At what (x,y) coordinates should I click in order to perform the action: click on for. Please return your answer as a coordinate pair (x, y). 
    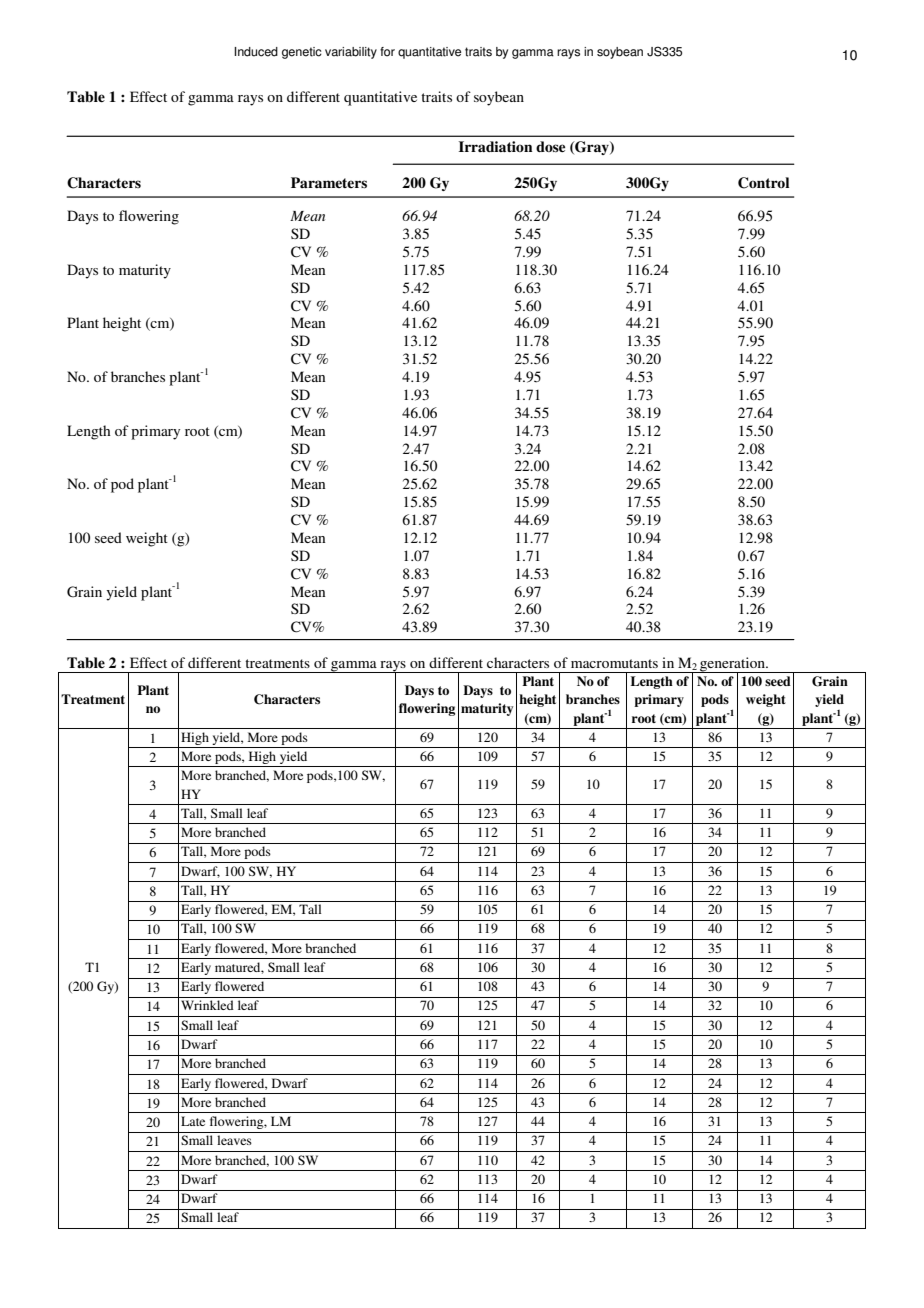
    Looking at the image, I should click on (387, 52).
